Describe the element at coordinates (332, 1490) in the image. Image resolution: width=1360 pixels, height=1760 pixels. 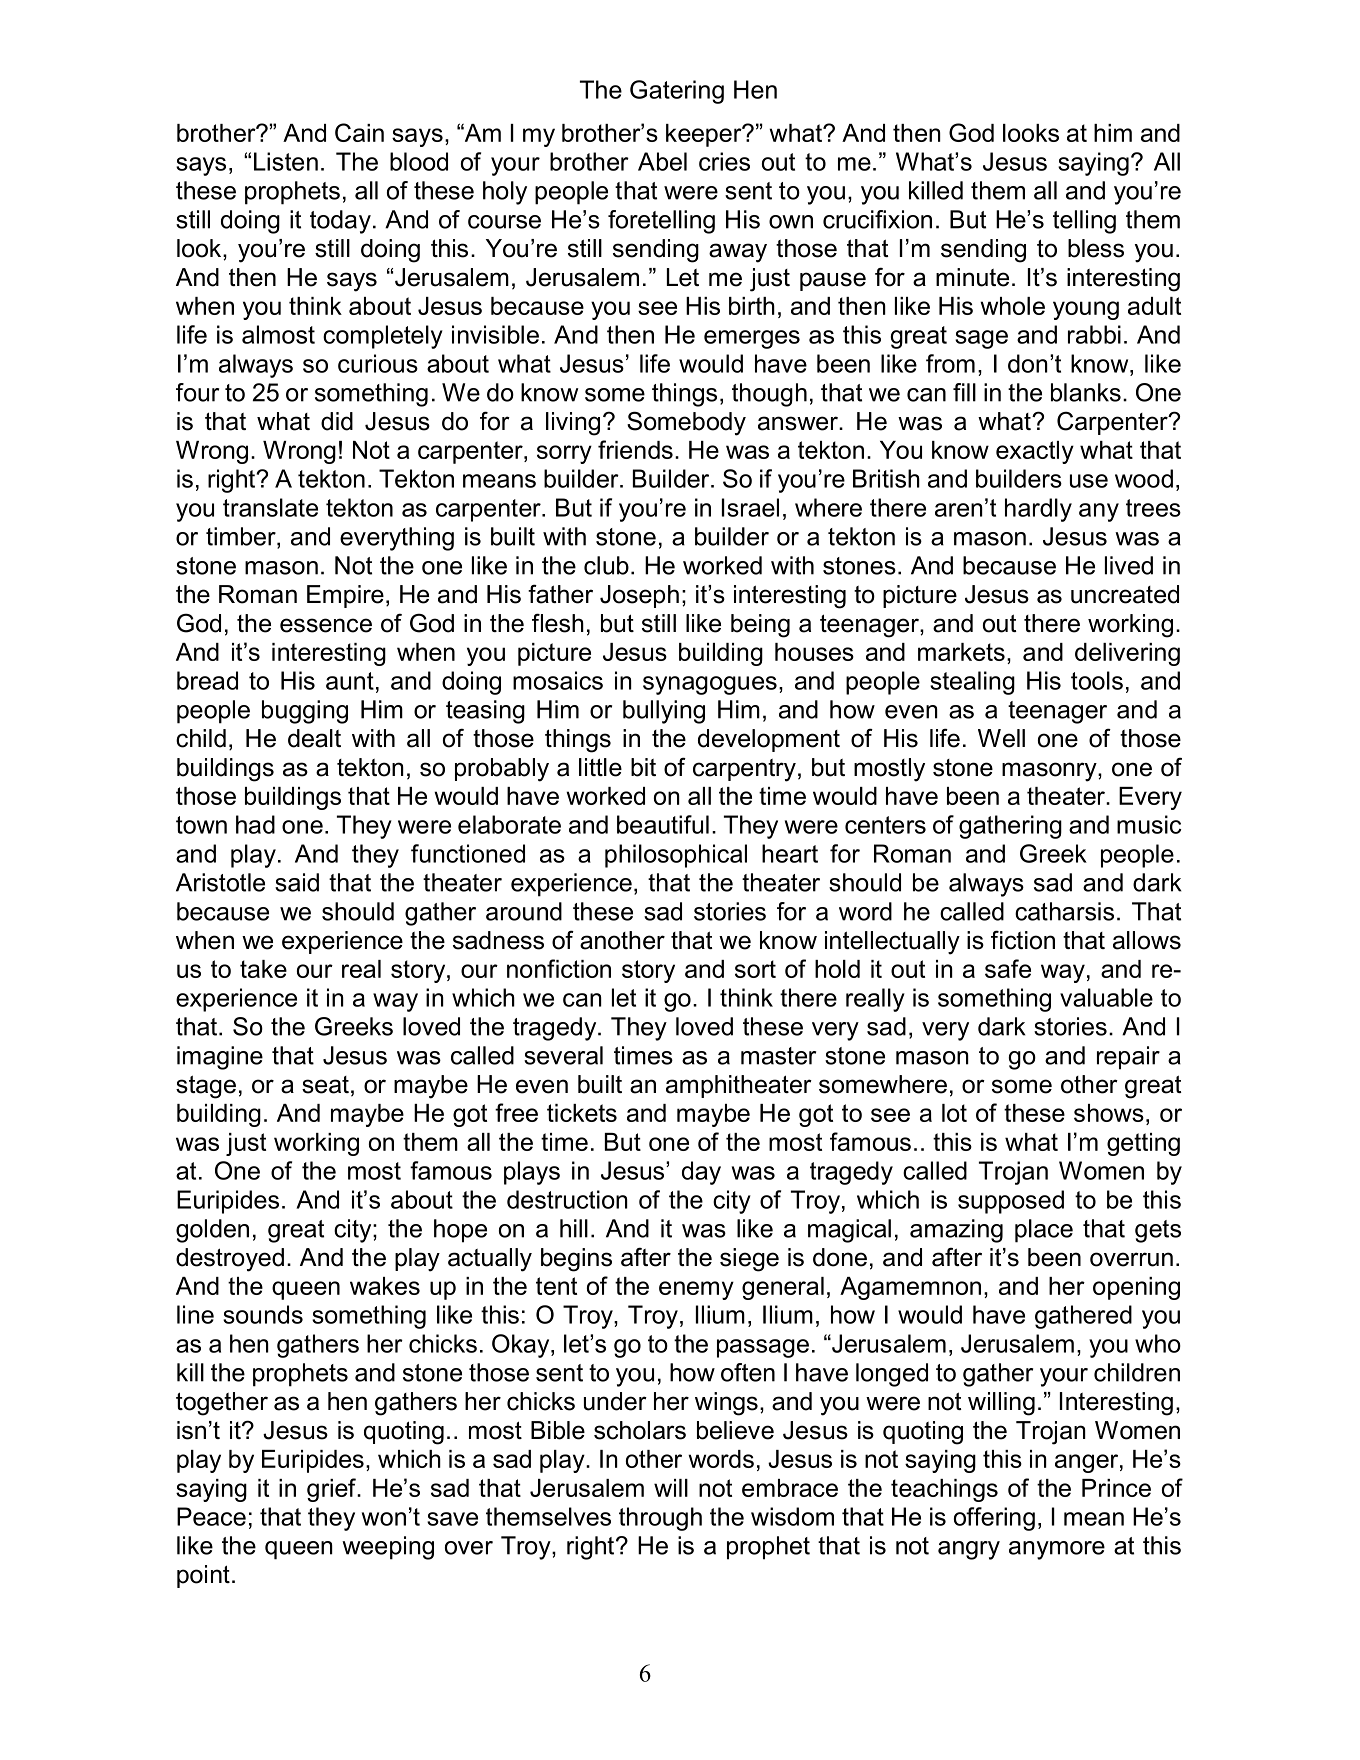
I see `grief` at that location.
